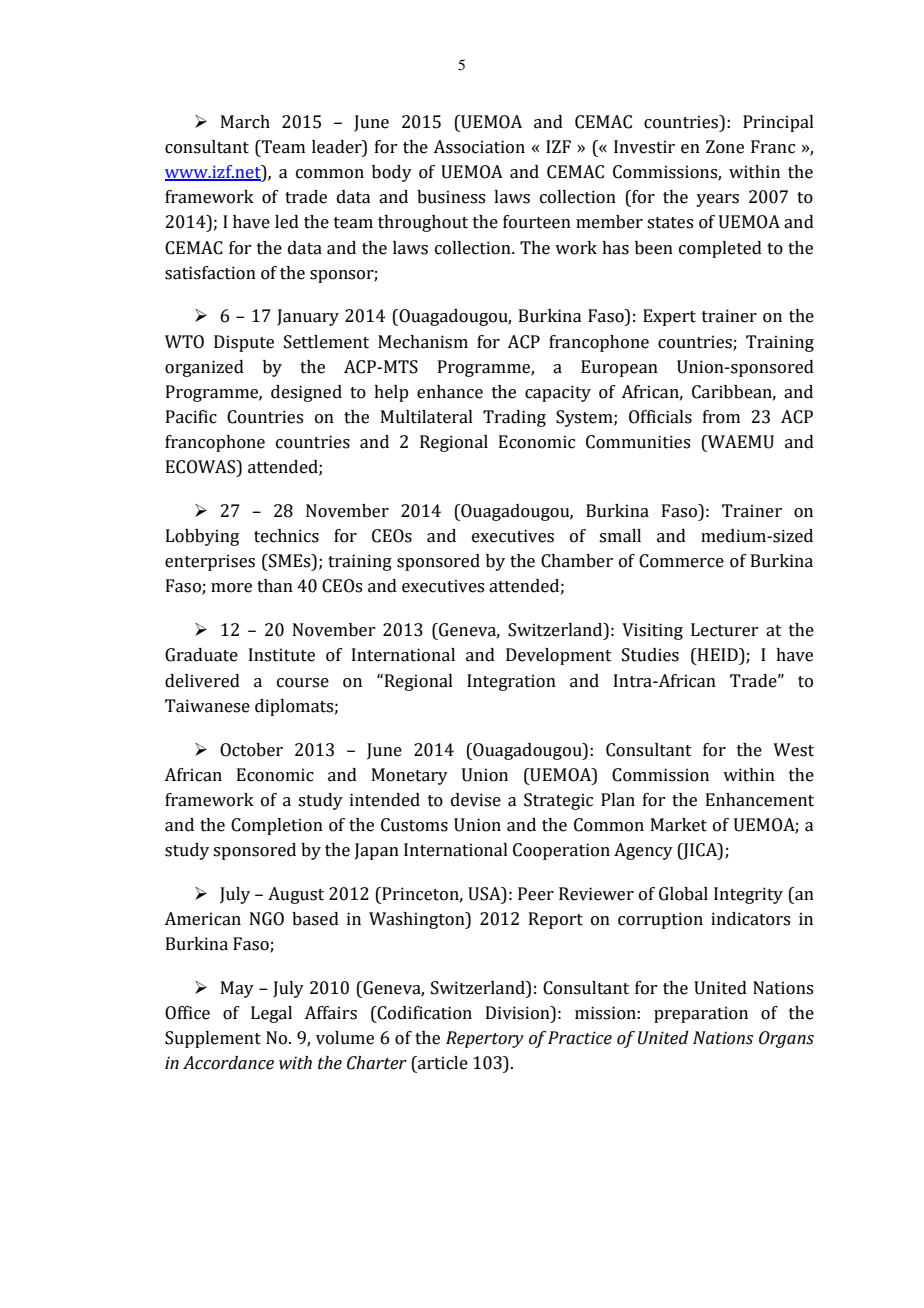  I want to click on Legal, so click(271, 1014).
